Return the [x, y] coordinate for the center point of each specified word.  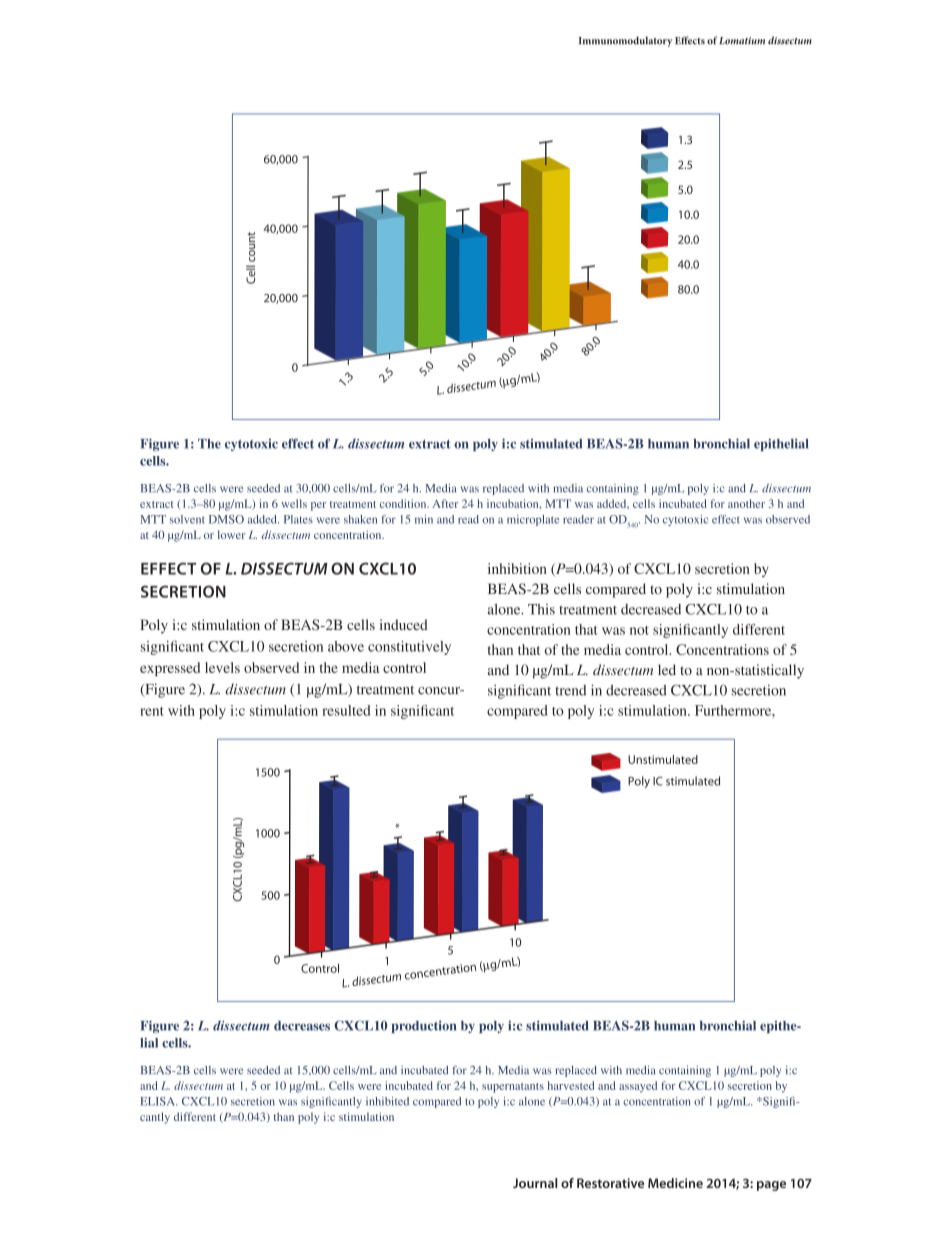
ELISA [159, 1101]
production [424, 1026]
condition [404, 503]
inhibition [517, 568]
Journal [535, 1183]
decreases [302, 1026]
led [667, 669]
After [445, 503]
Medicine [675, 1183]
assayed [638, 1087]
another [746, 503]
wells [294, 503]
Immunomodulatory [625, 41]
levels [222, 667]
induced [404, 624]
